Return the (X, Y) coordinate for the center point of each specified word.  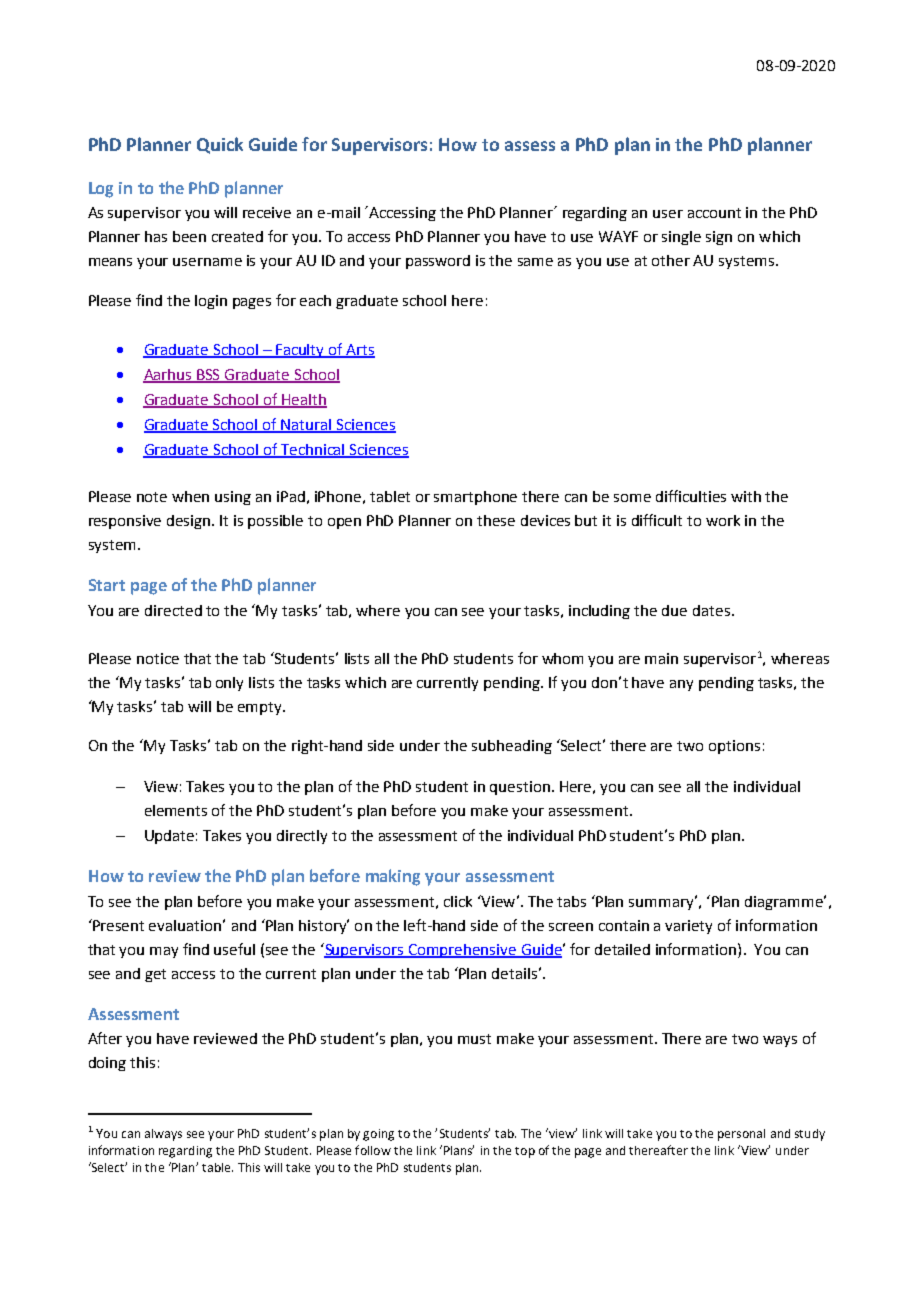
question (521, 788)
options (734, 747)
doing (107, 1064)
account (714, 213)
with (746, 496)
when (190, 496)
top (525, 1152)
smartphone (475, 498)
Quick (220, 145)
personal (741, 1135)
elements (176, 810)
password (438, 262)
